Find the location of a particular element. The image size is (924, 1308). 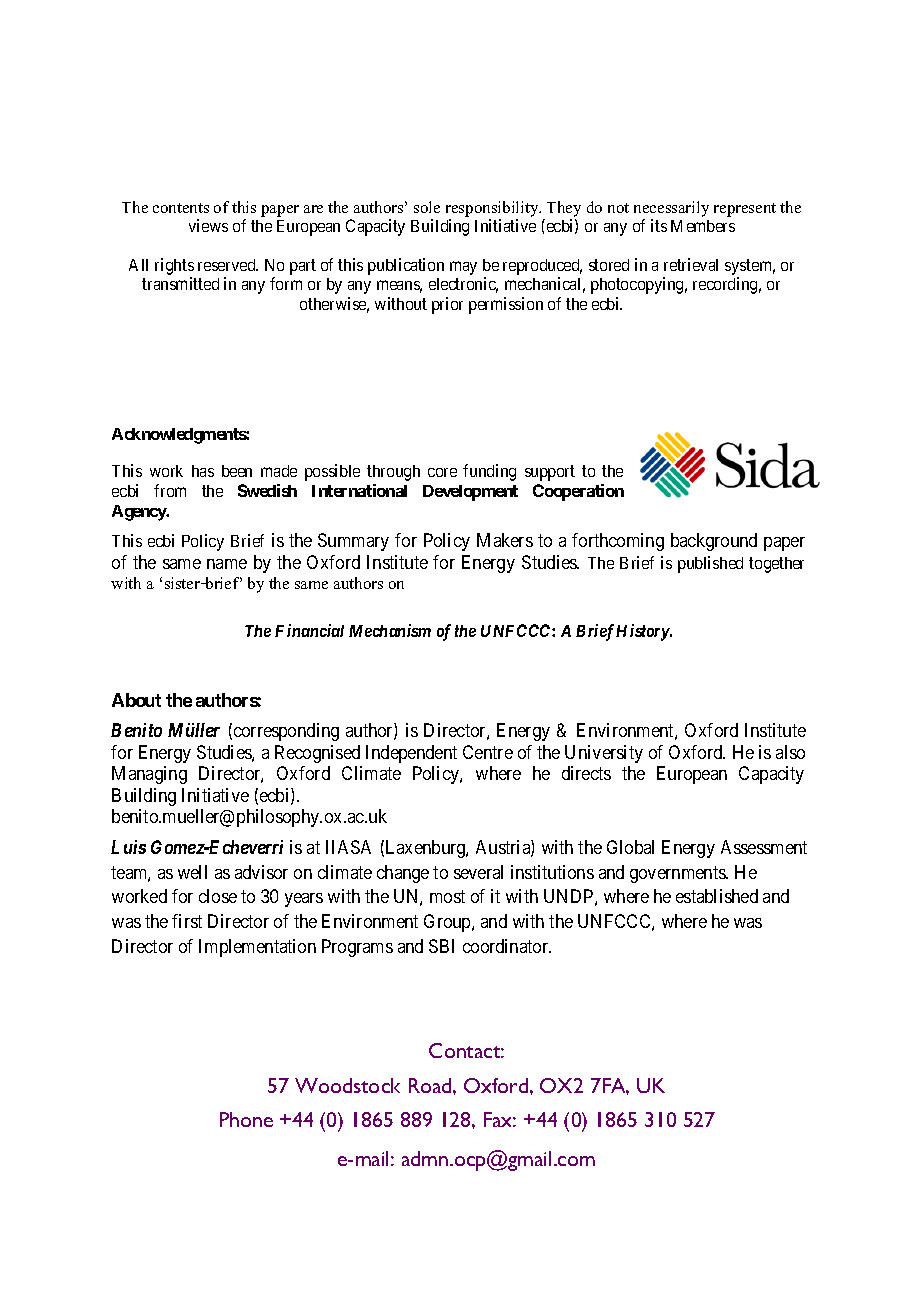

Phone is located at coordinates (246, 1119).
